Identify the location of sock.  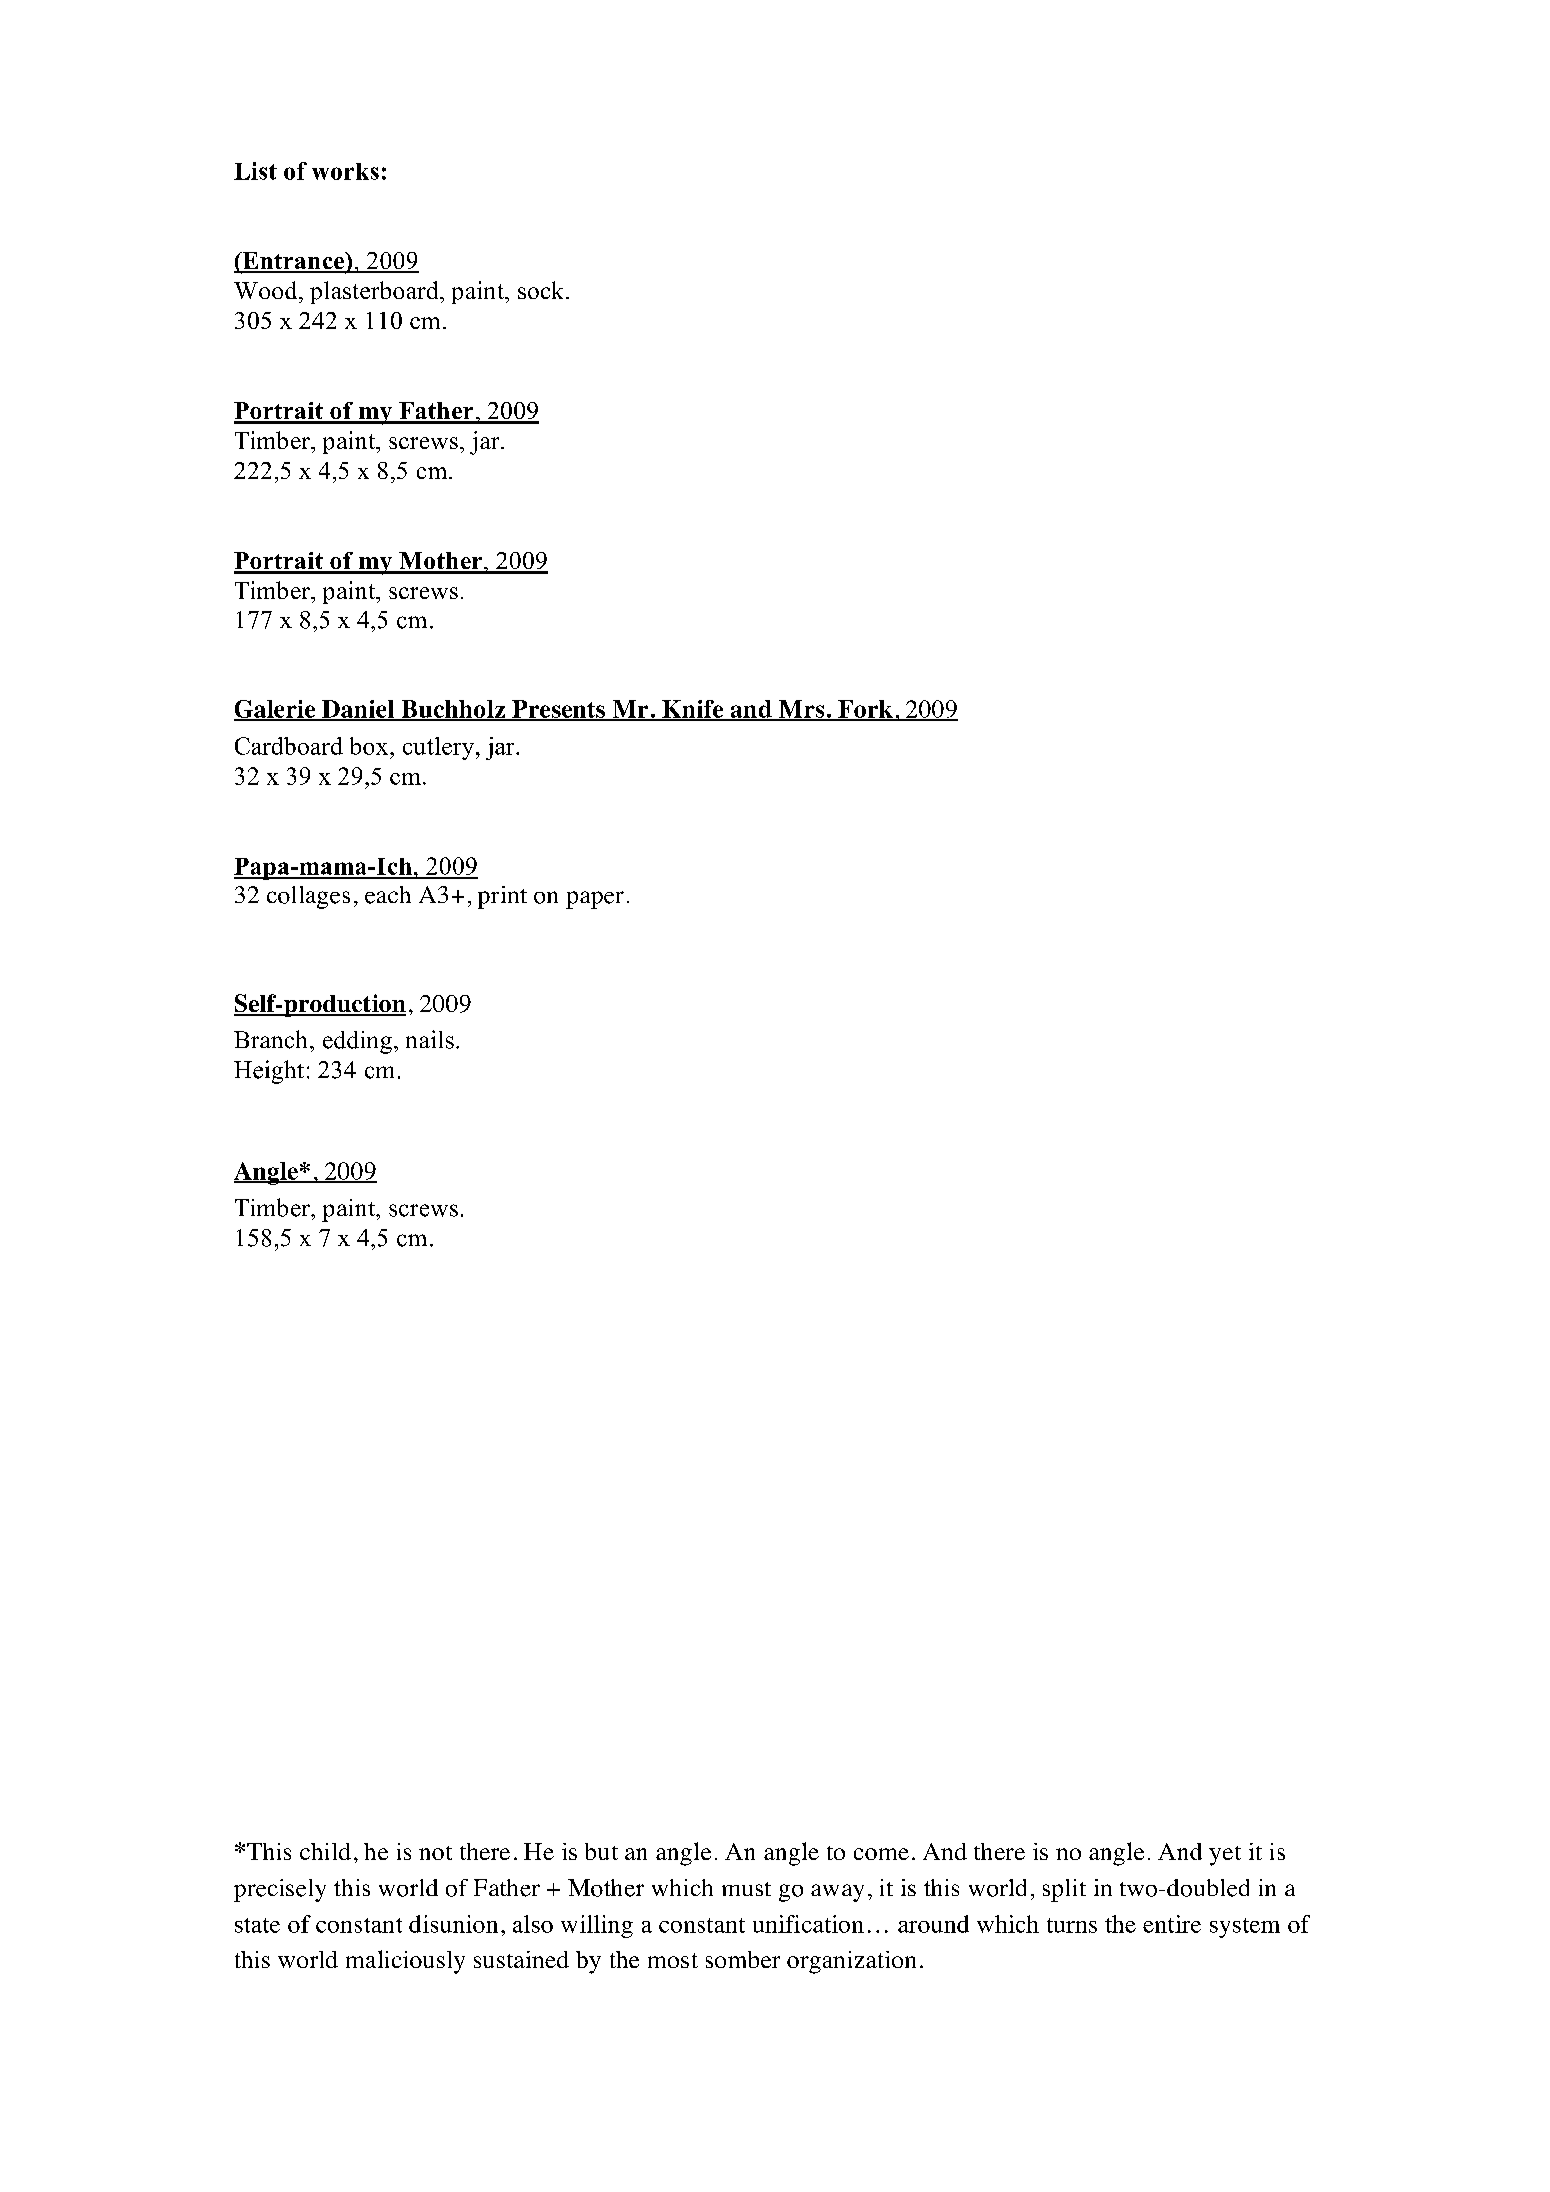
(542, 290).
